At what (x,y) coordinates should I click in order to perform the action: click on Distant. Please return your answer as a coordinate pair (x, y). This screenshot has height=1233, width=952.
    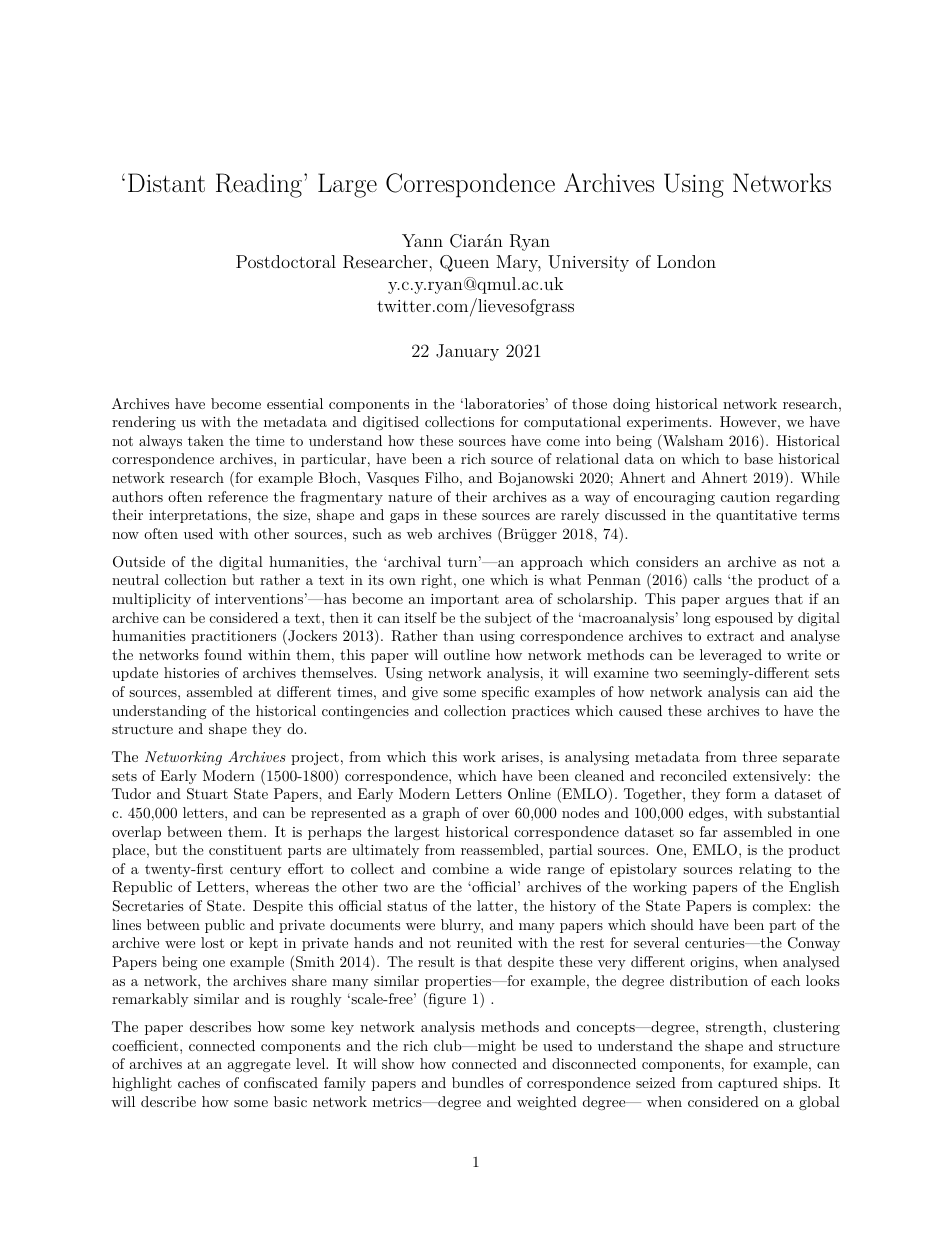
    Looking at the image, I should click on (166, 182).
